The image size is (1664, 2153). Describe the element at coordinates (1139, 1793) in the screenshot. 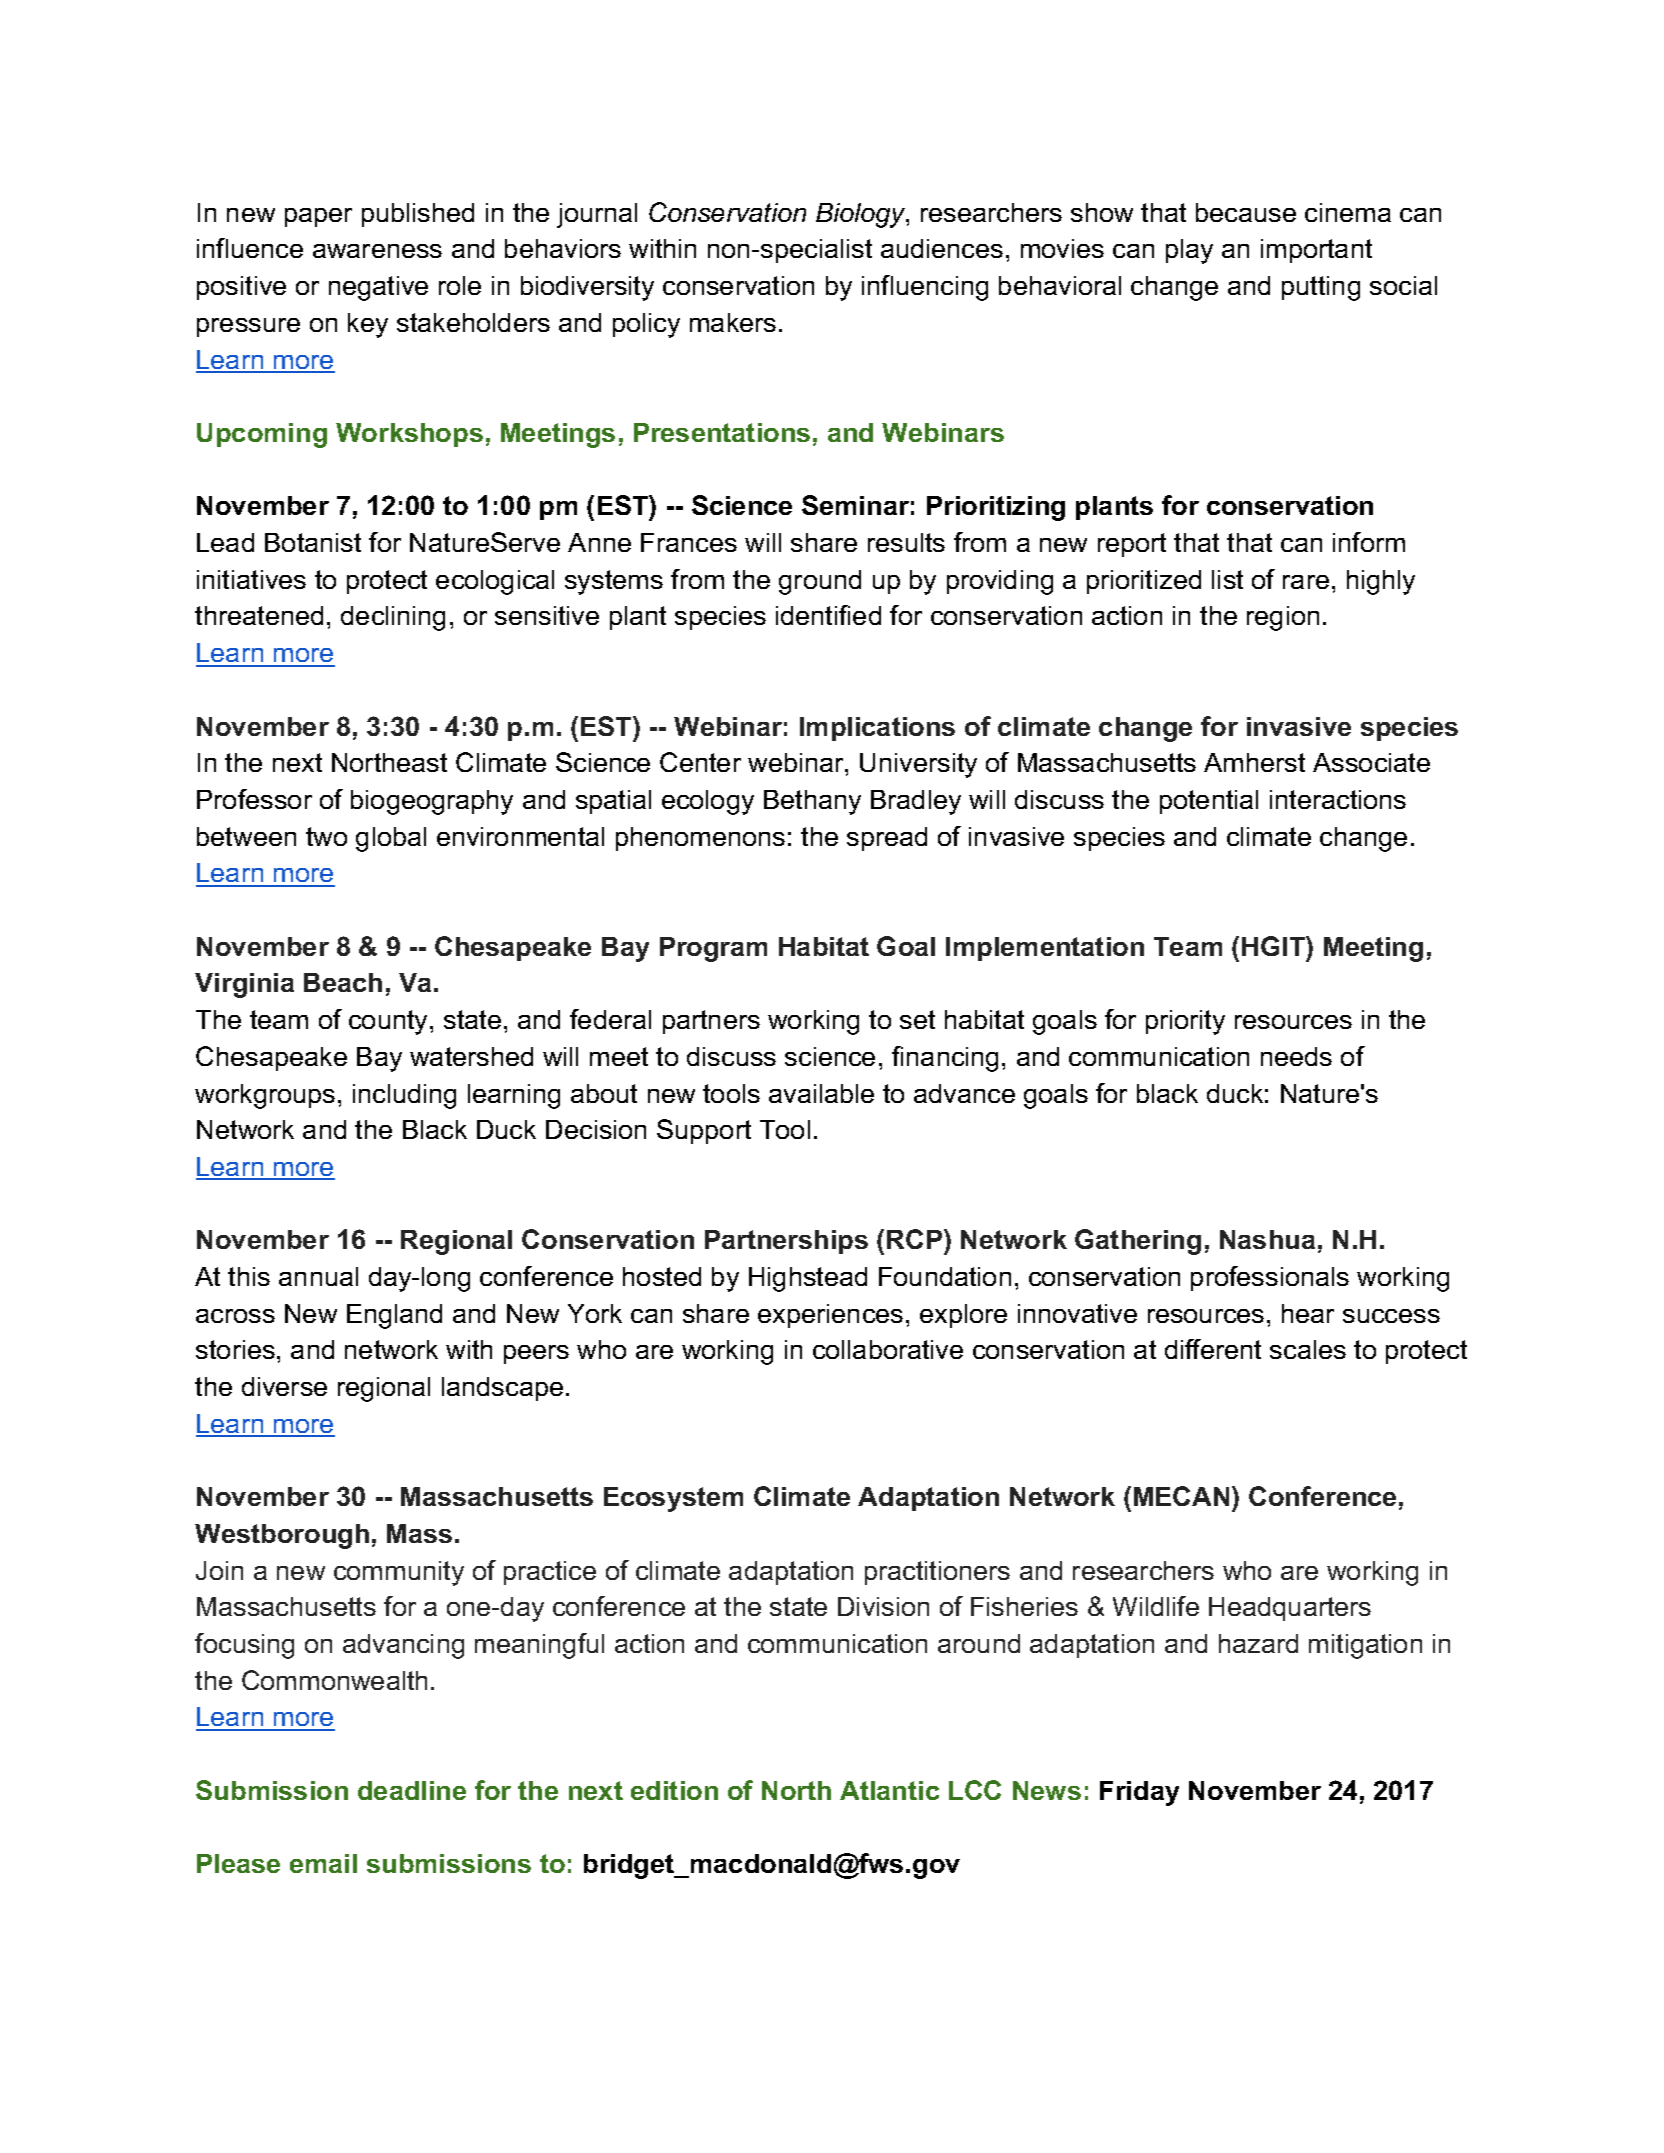

I see `Friday` at that location.
